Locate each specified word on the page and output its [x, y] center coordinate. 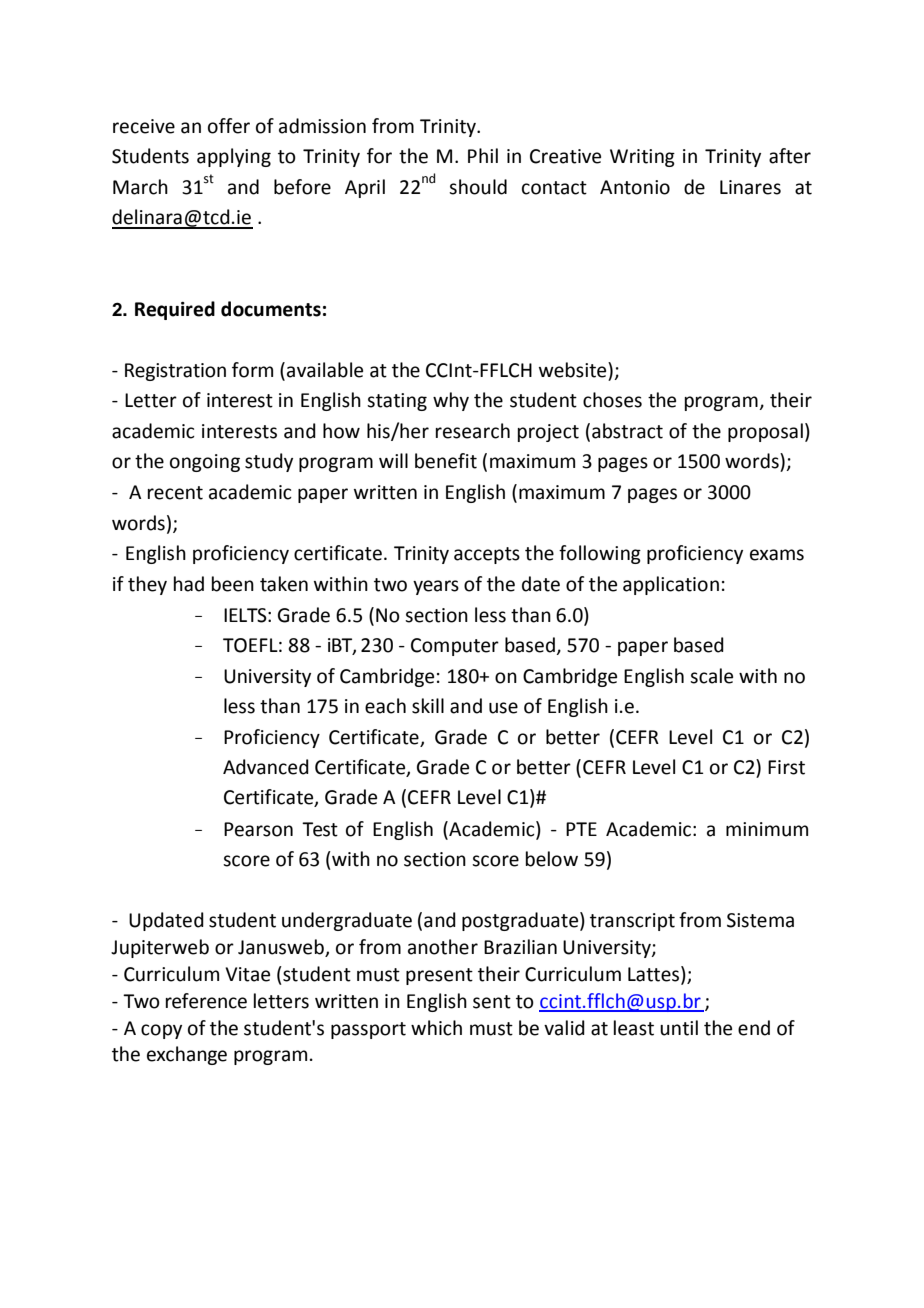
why [451, 401]
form [252, 370]
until [679, 1028]
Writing [642, 158]
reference [206, 1001]
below [552, 859]
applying [234, 157]
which [436, 1028]
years [436, 587]
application [671, 585]
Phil [483, 155]
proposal [765, 432]
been [233, 584]
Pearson [258, 829]
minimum [767, 829]
